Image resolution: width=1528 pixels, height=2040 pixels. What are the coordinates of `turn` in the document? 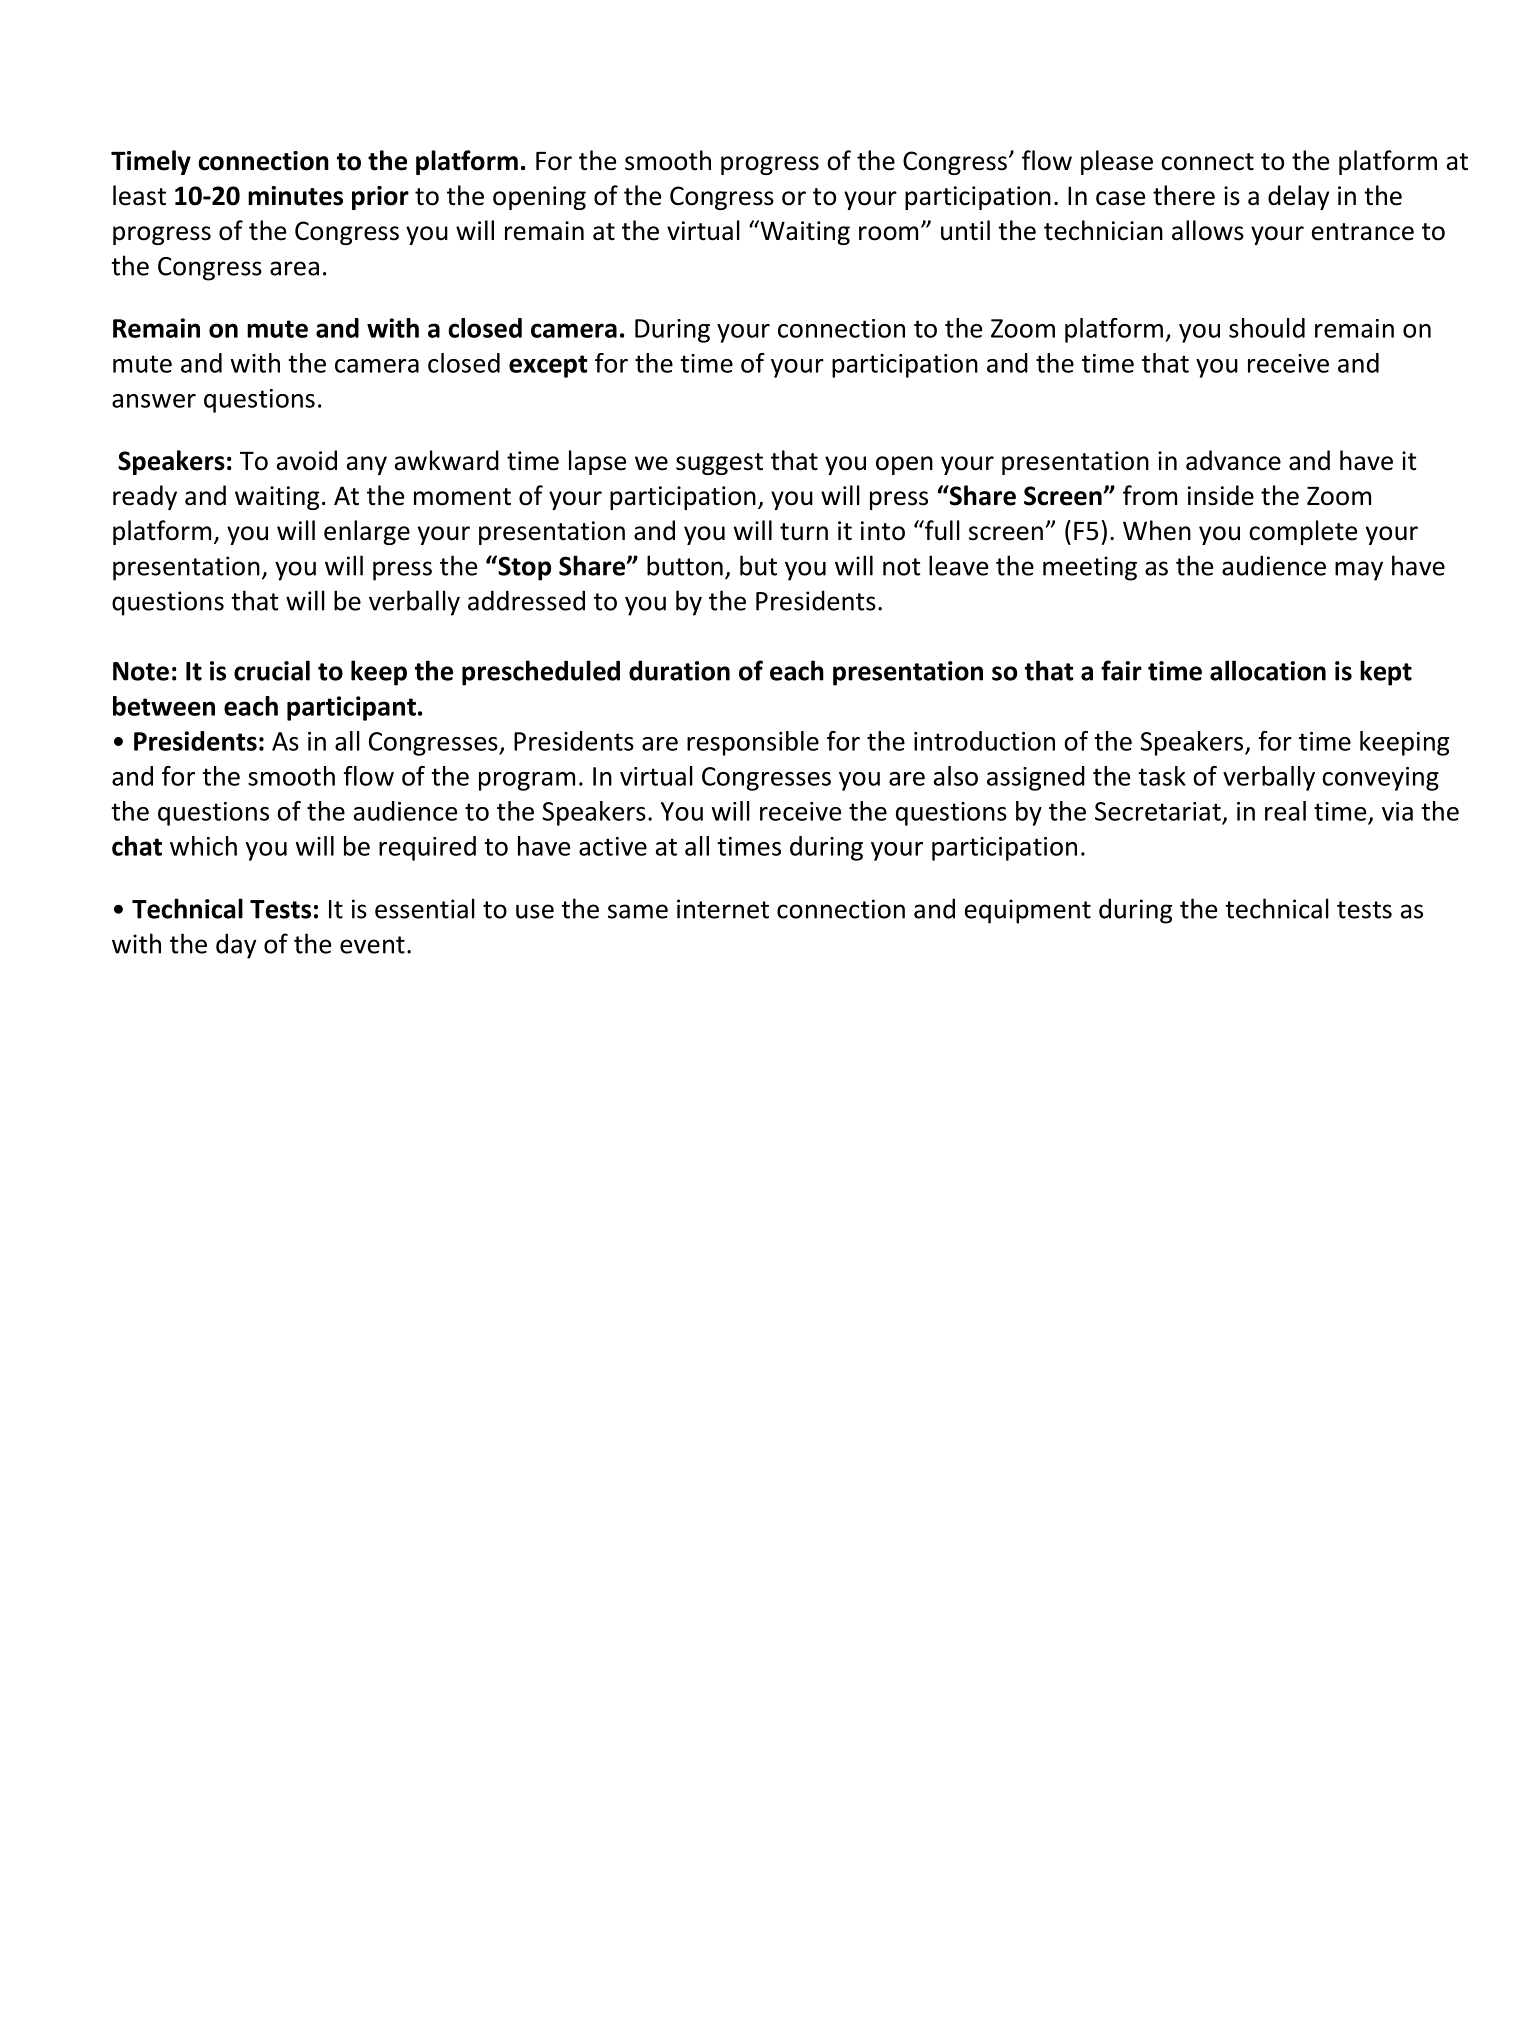 It's located at (804, 532).
